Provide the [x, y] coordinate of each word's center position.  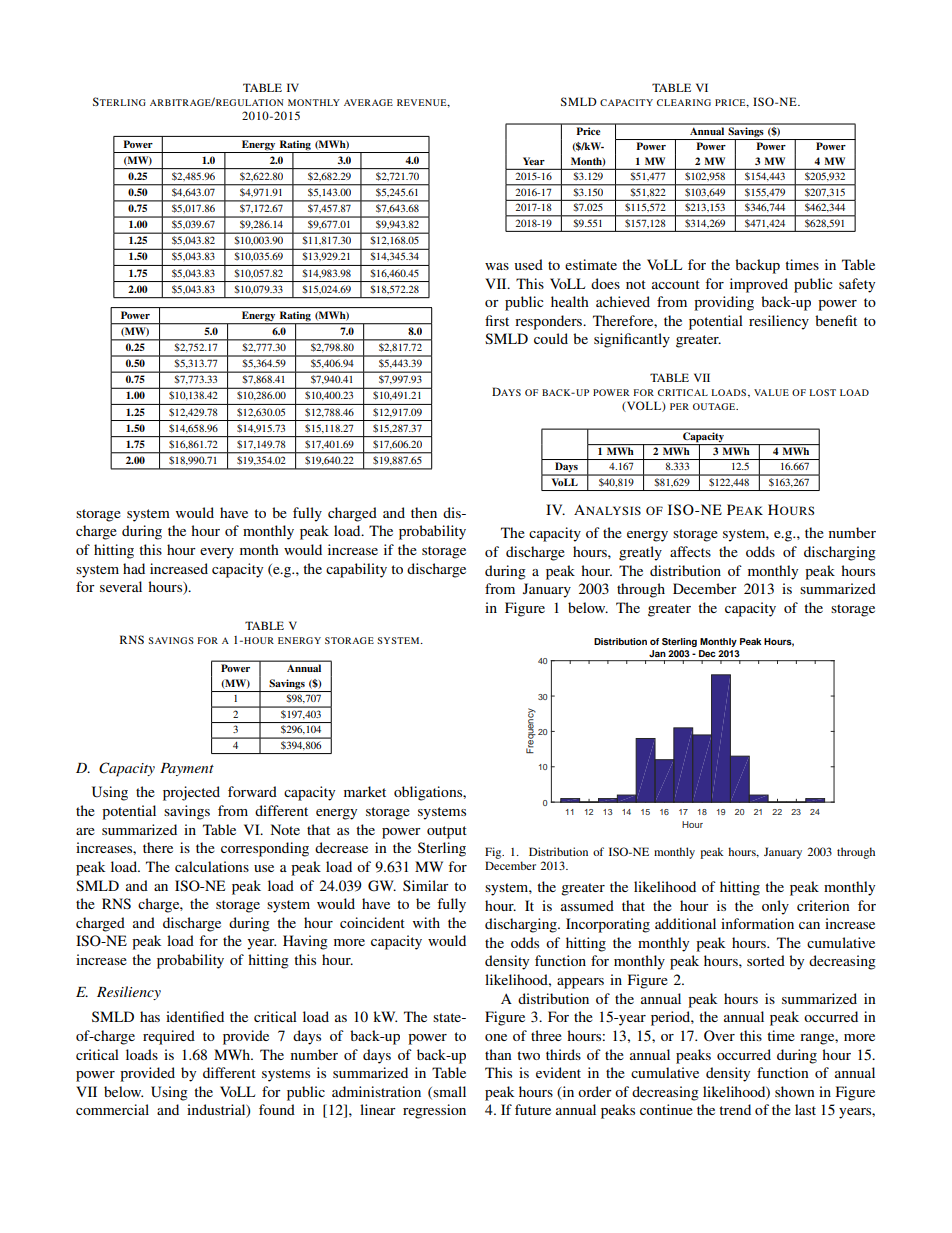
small [448, 1092]
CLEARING [684, 102]
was [497, 266]
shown [795, 1091]
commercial [112, 1109]
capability [356, 570]
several [121, 586]
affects [690, 551]
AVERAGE [368, 102]
